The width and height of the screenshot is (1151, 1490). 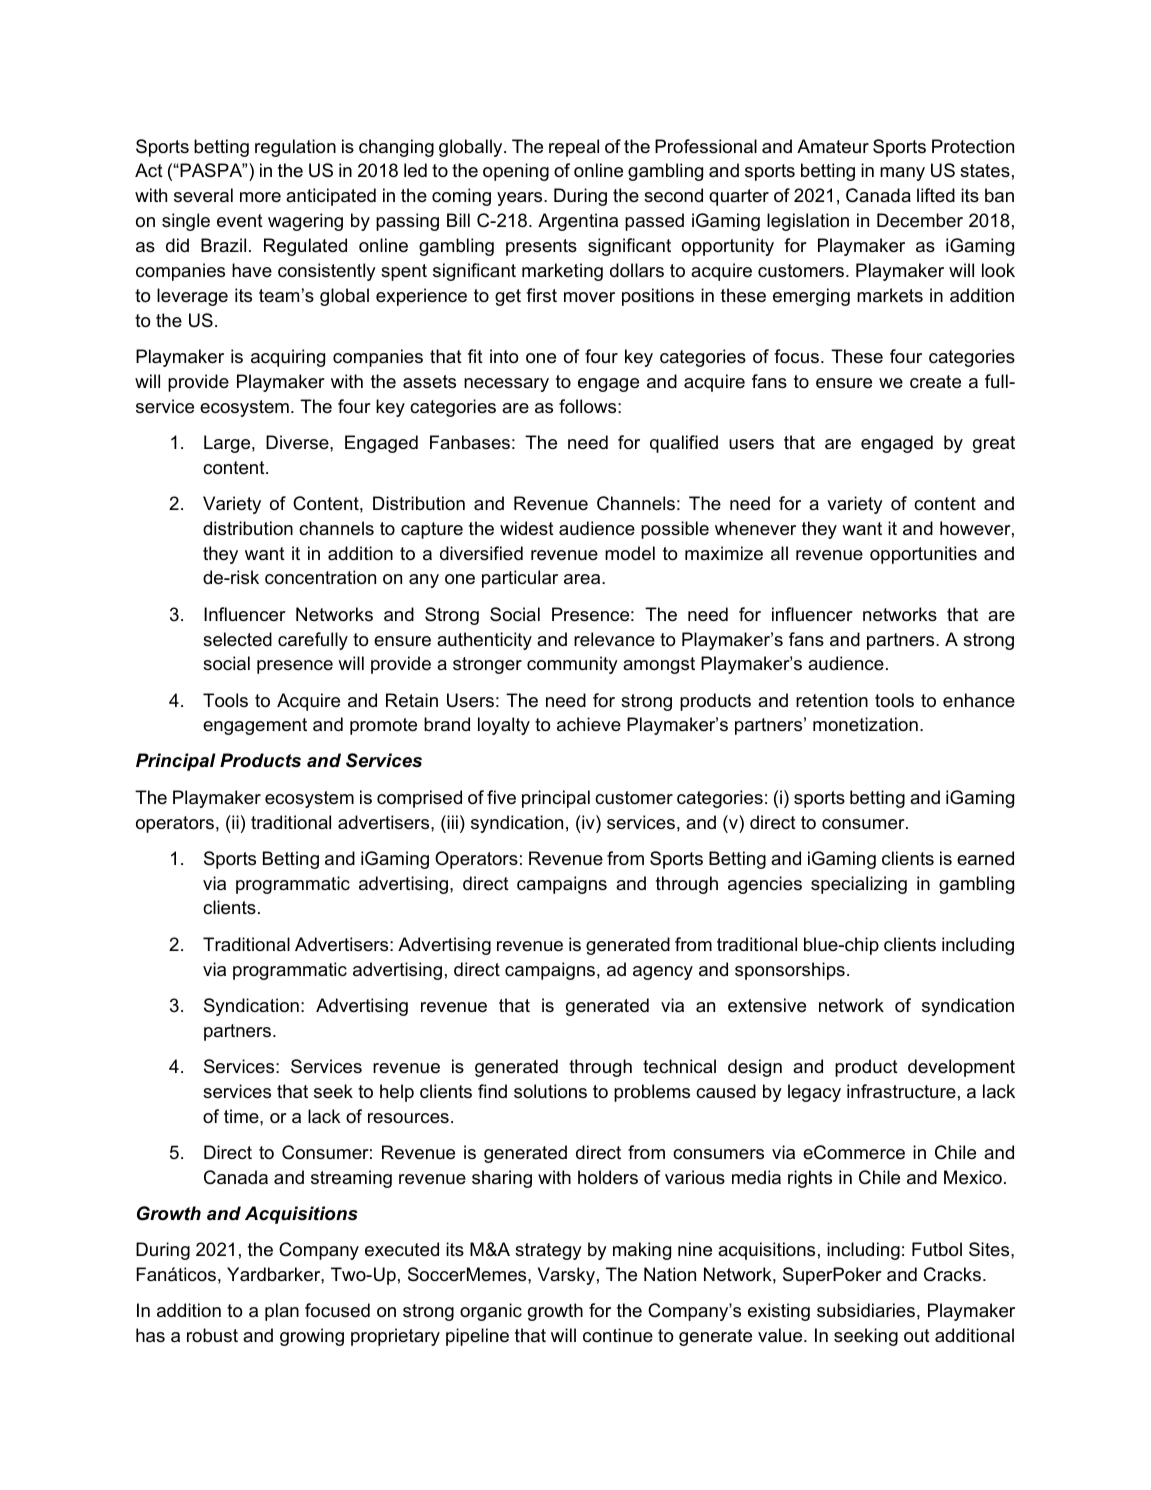 What do you see at coordinates (994, 444) in the screenshot?
I see `great` at bounding box center [994, 444].
